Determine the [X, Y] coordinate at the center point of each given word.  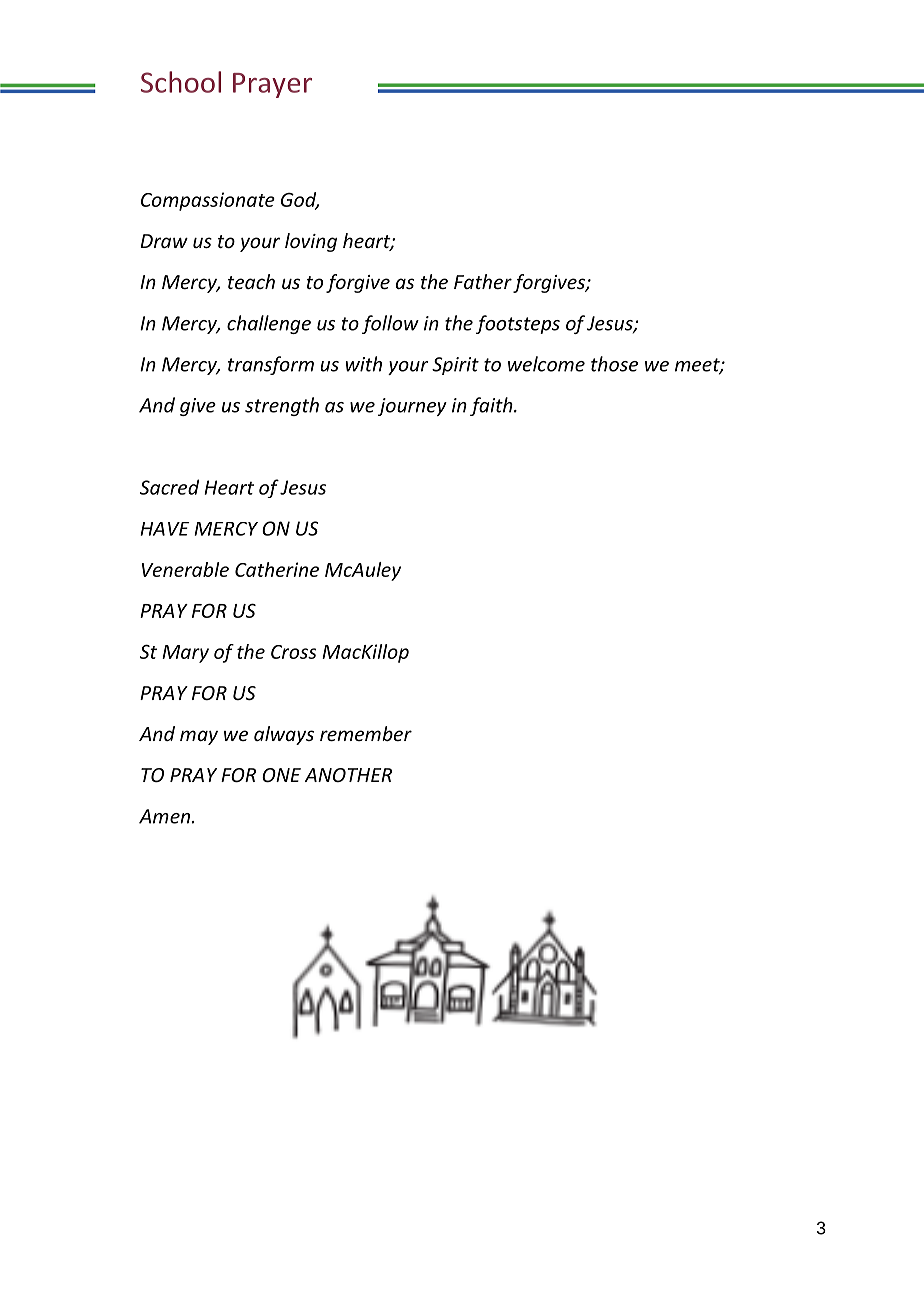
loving [311, 242]
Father [483, 281]
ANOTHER [348, 775]
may [199, 737]
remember [366, 733]
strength [282, 406]
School [181, 82]
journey [412, 407]
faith [492, 406]
